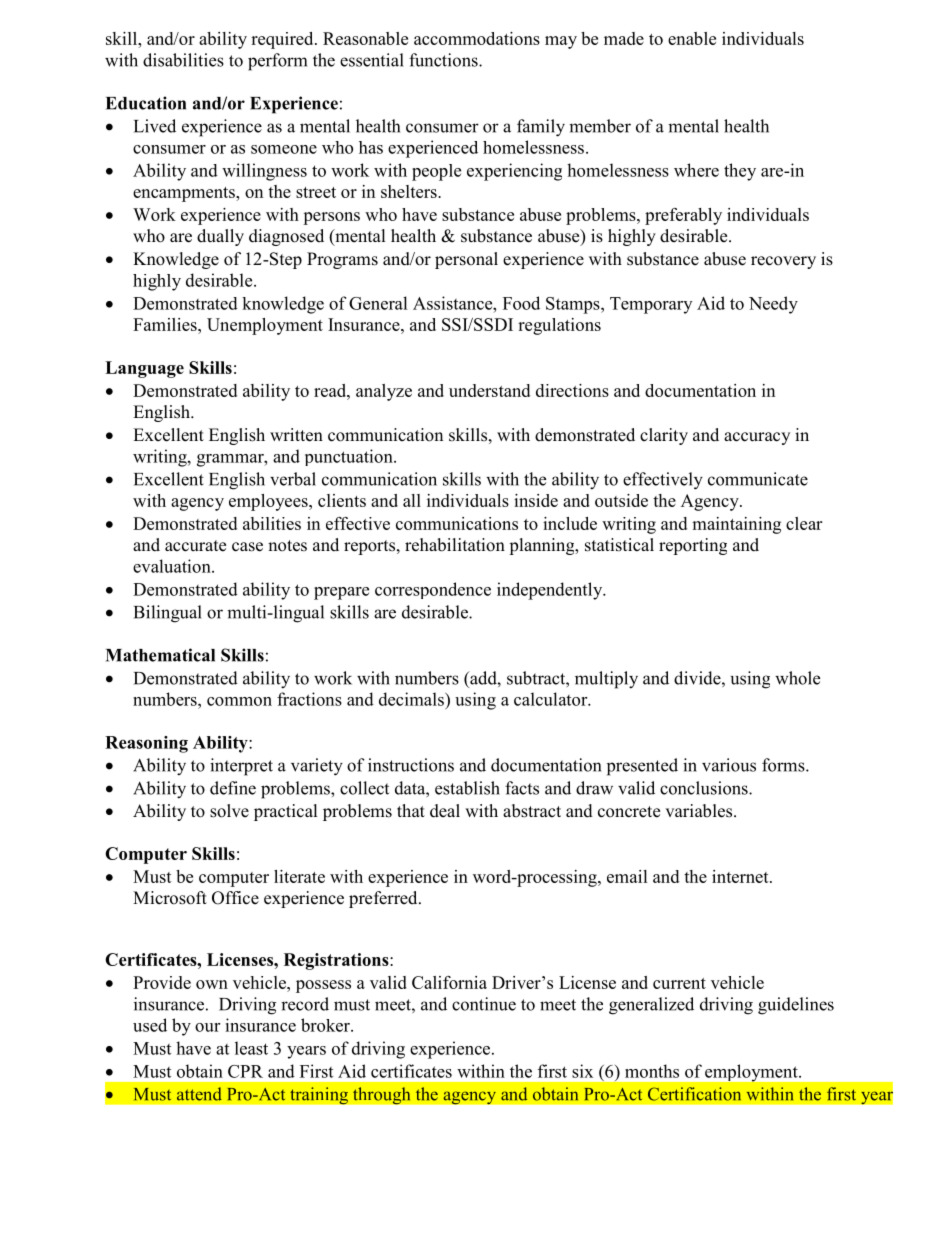 The image size is (952, 1233). What do you see at coordinates (694, 1094) in the document?
I see `Certification` at bounding box center [694, 1094].
